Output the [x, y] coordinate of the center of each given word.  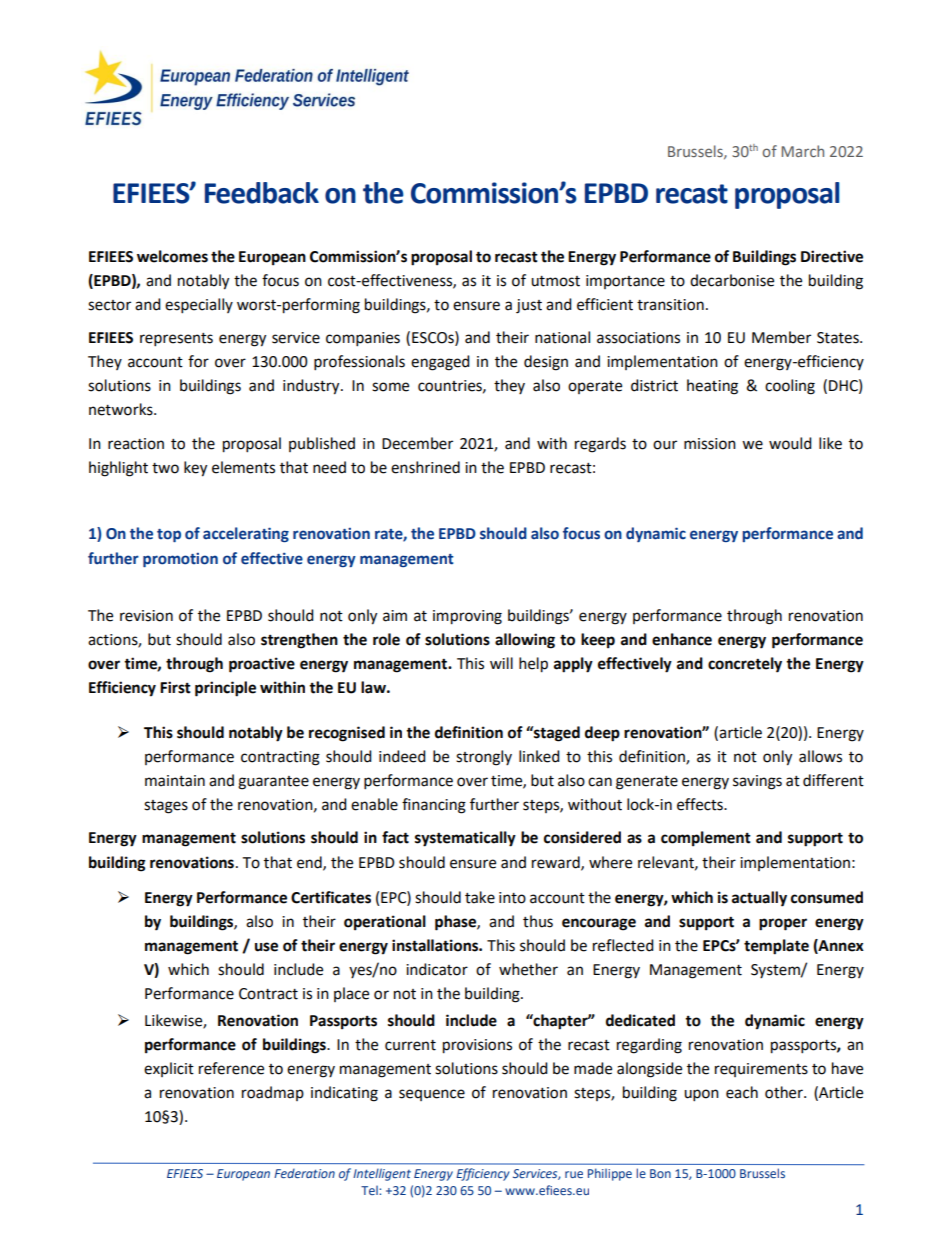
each [742, 1092]
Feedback [262, 193]
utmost [555, 281]
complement [706, 839]
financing [434, 806]
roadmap [273, 1093]
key [195, 469]
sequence [432, 1095]
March [802, 151]
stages [166, 807]
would [790, 443]
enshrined [425, 467]
